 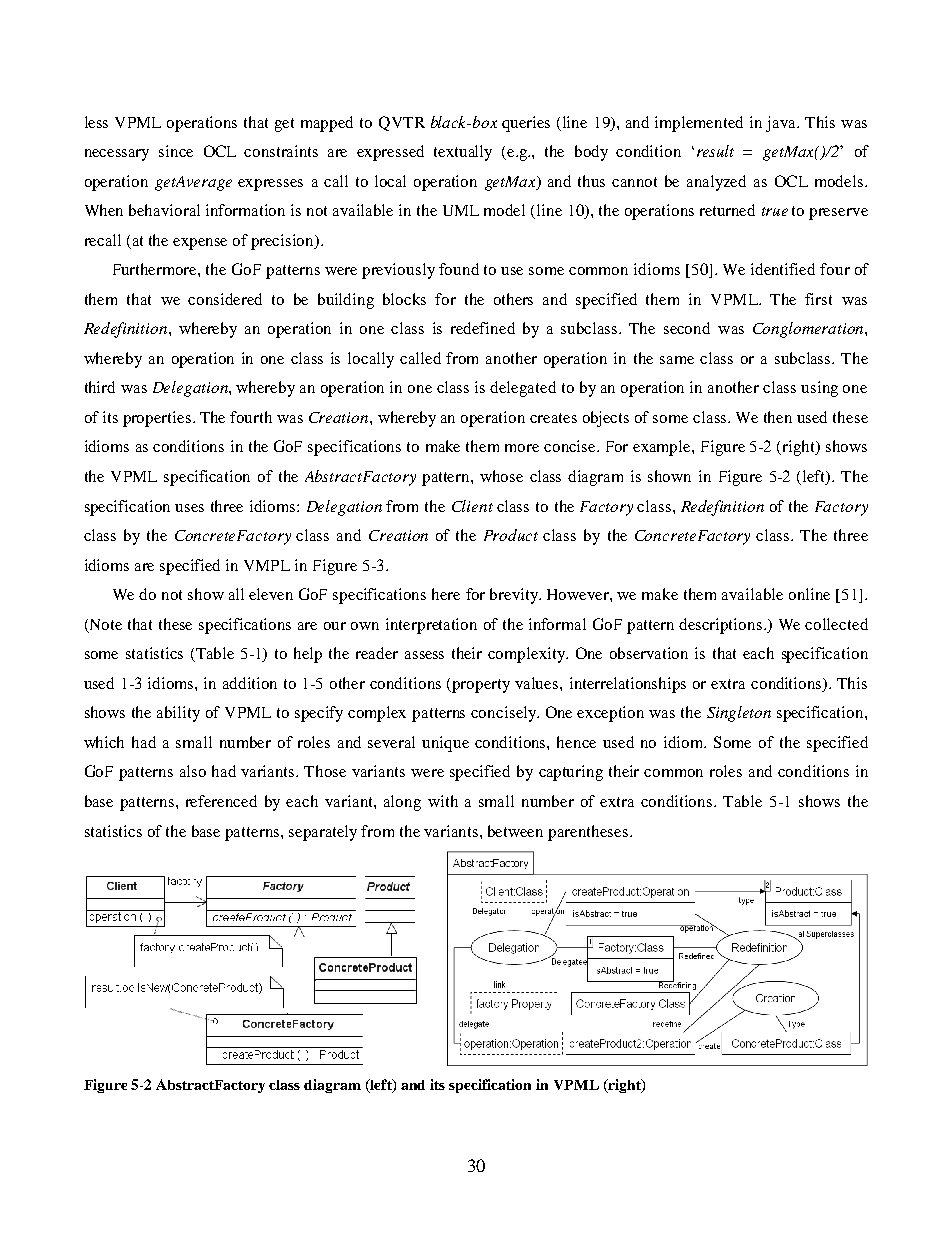 I want to click on referenced, so click(x=221, y=801).
